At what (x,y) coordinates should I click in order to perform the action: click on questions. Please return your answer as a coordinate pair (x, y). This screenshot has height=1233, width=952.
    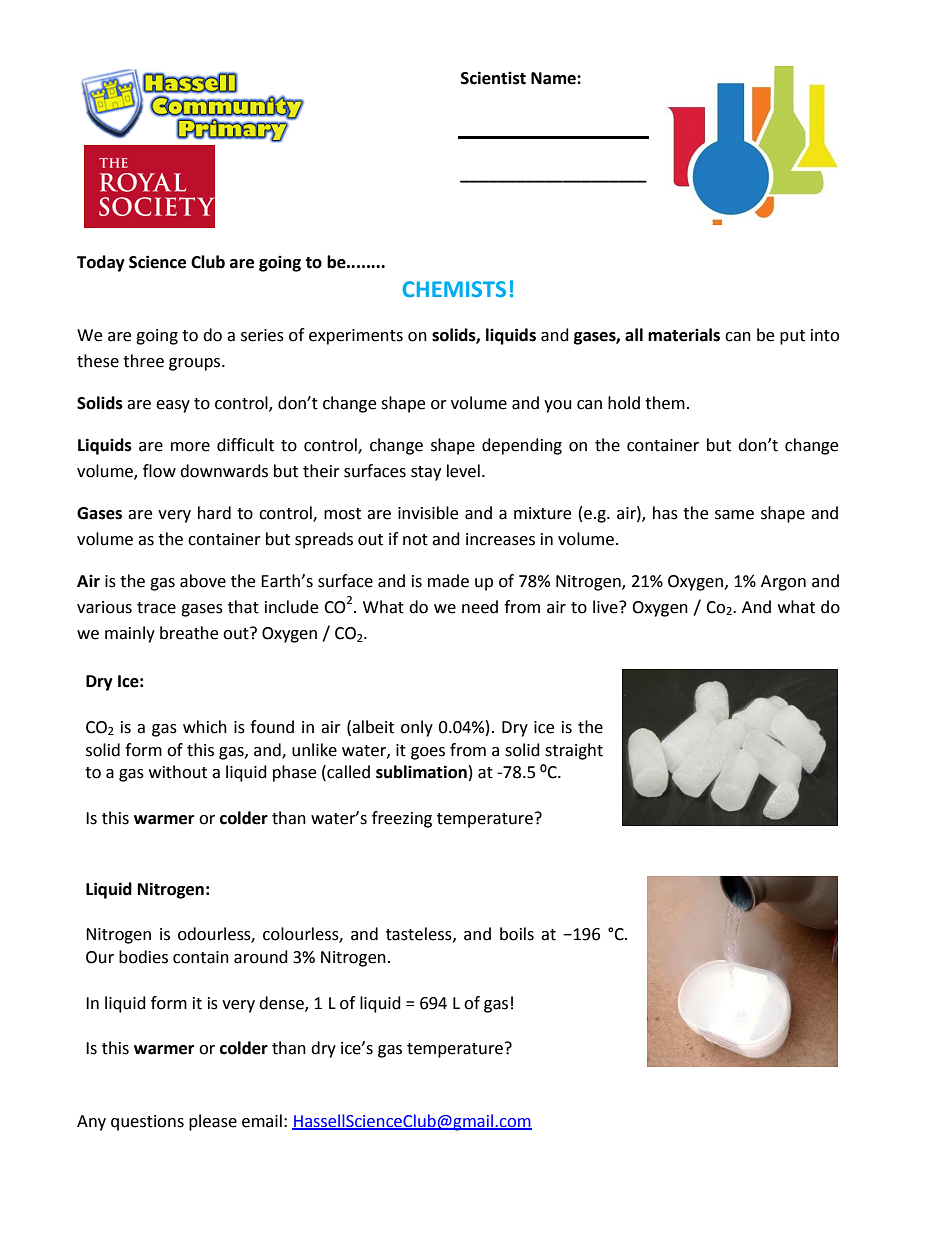
    Looking at the image, I should click on (147, 1123).
